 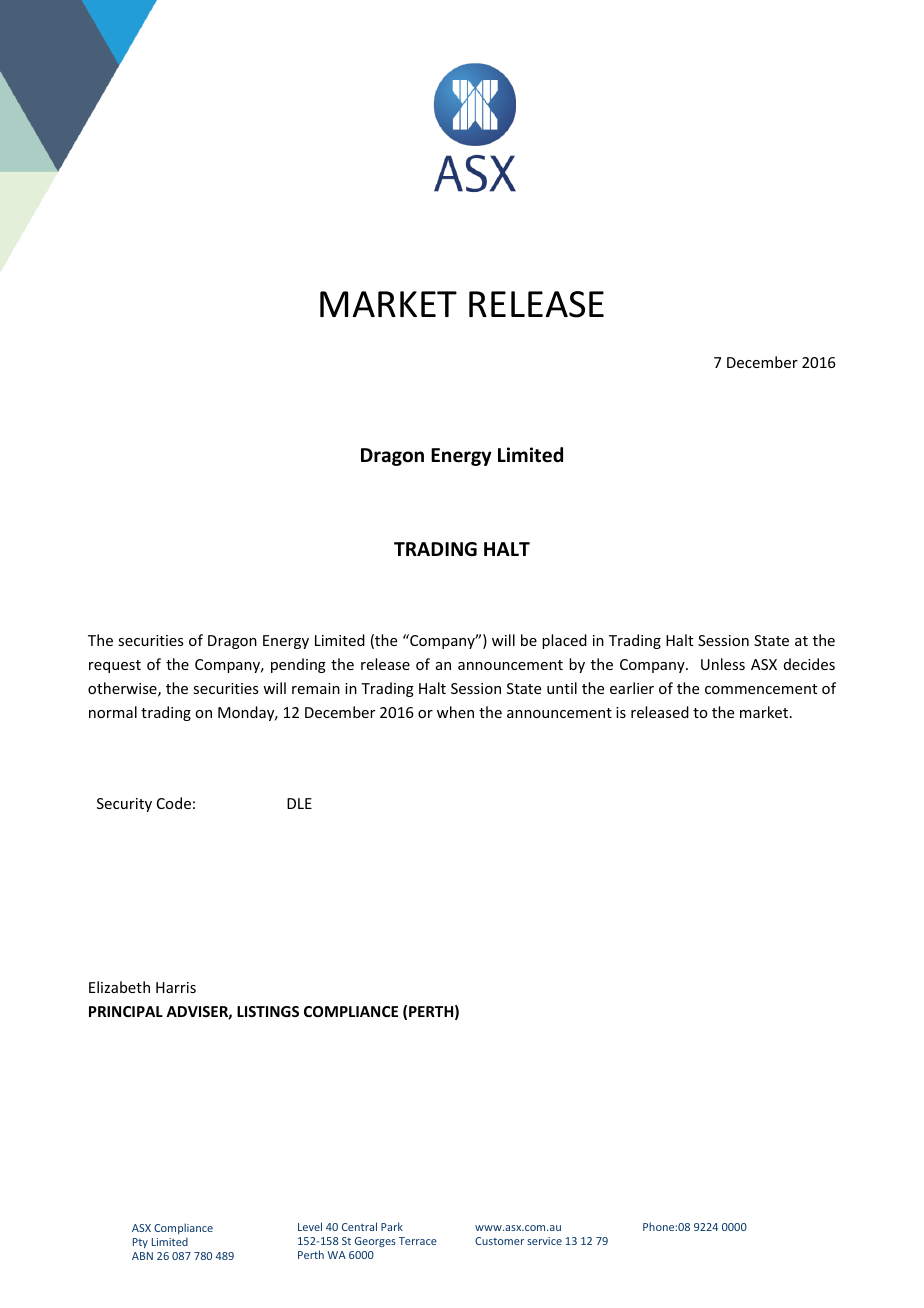 What do you see at coordinates (455, 712) in the screenshot?
I see `when` at bounding box center [455, 712].
